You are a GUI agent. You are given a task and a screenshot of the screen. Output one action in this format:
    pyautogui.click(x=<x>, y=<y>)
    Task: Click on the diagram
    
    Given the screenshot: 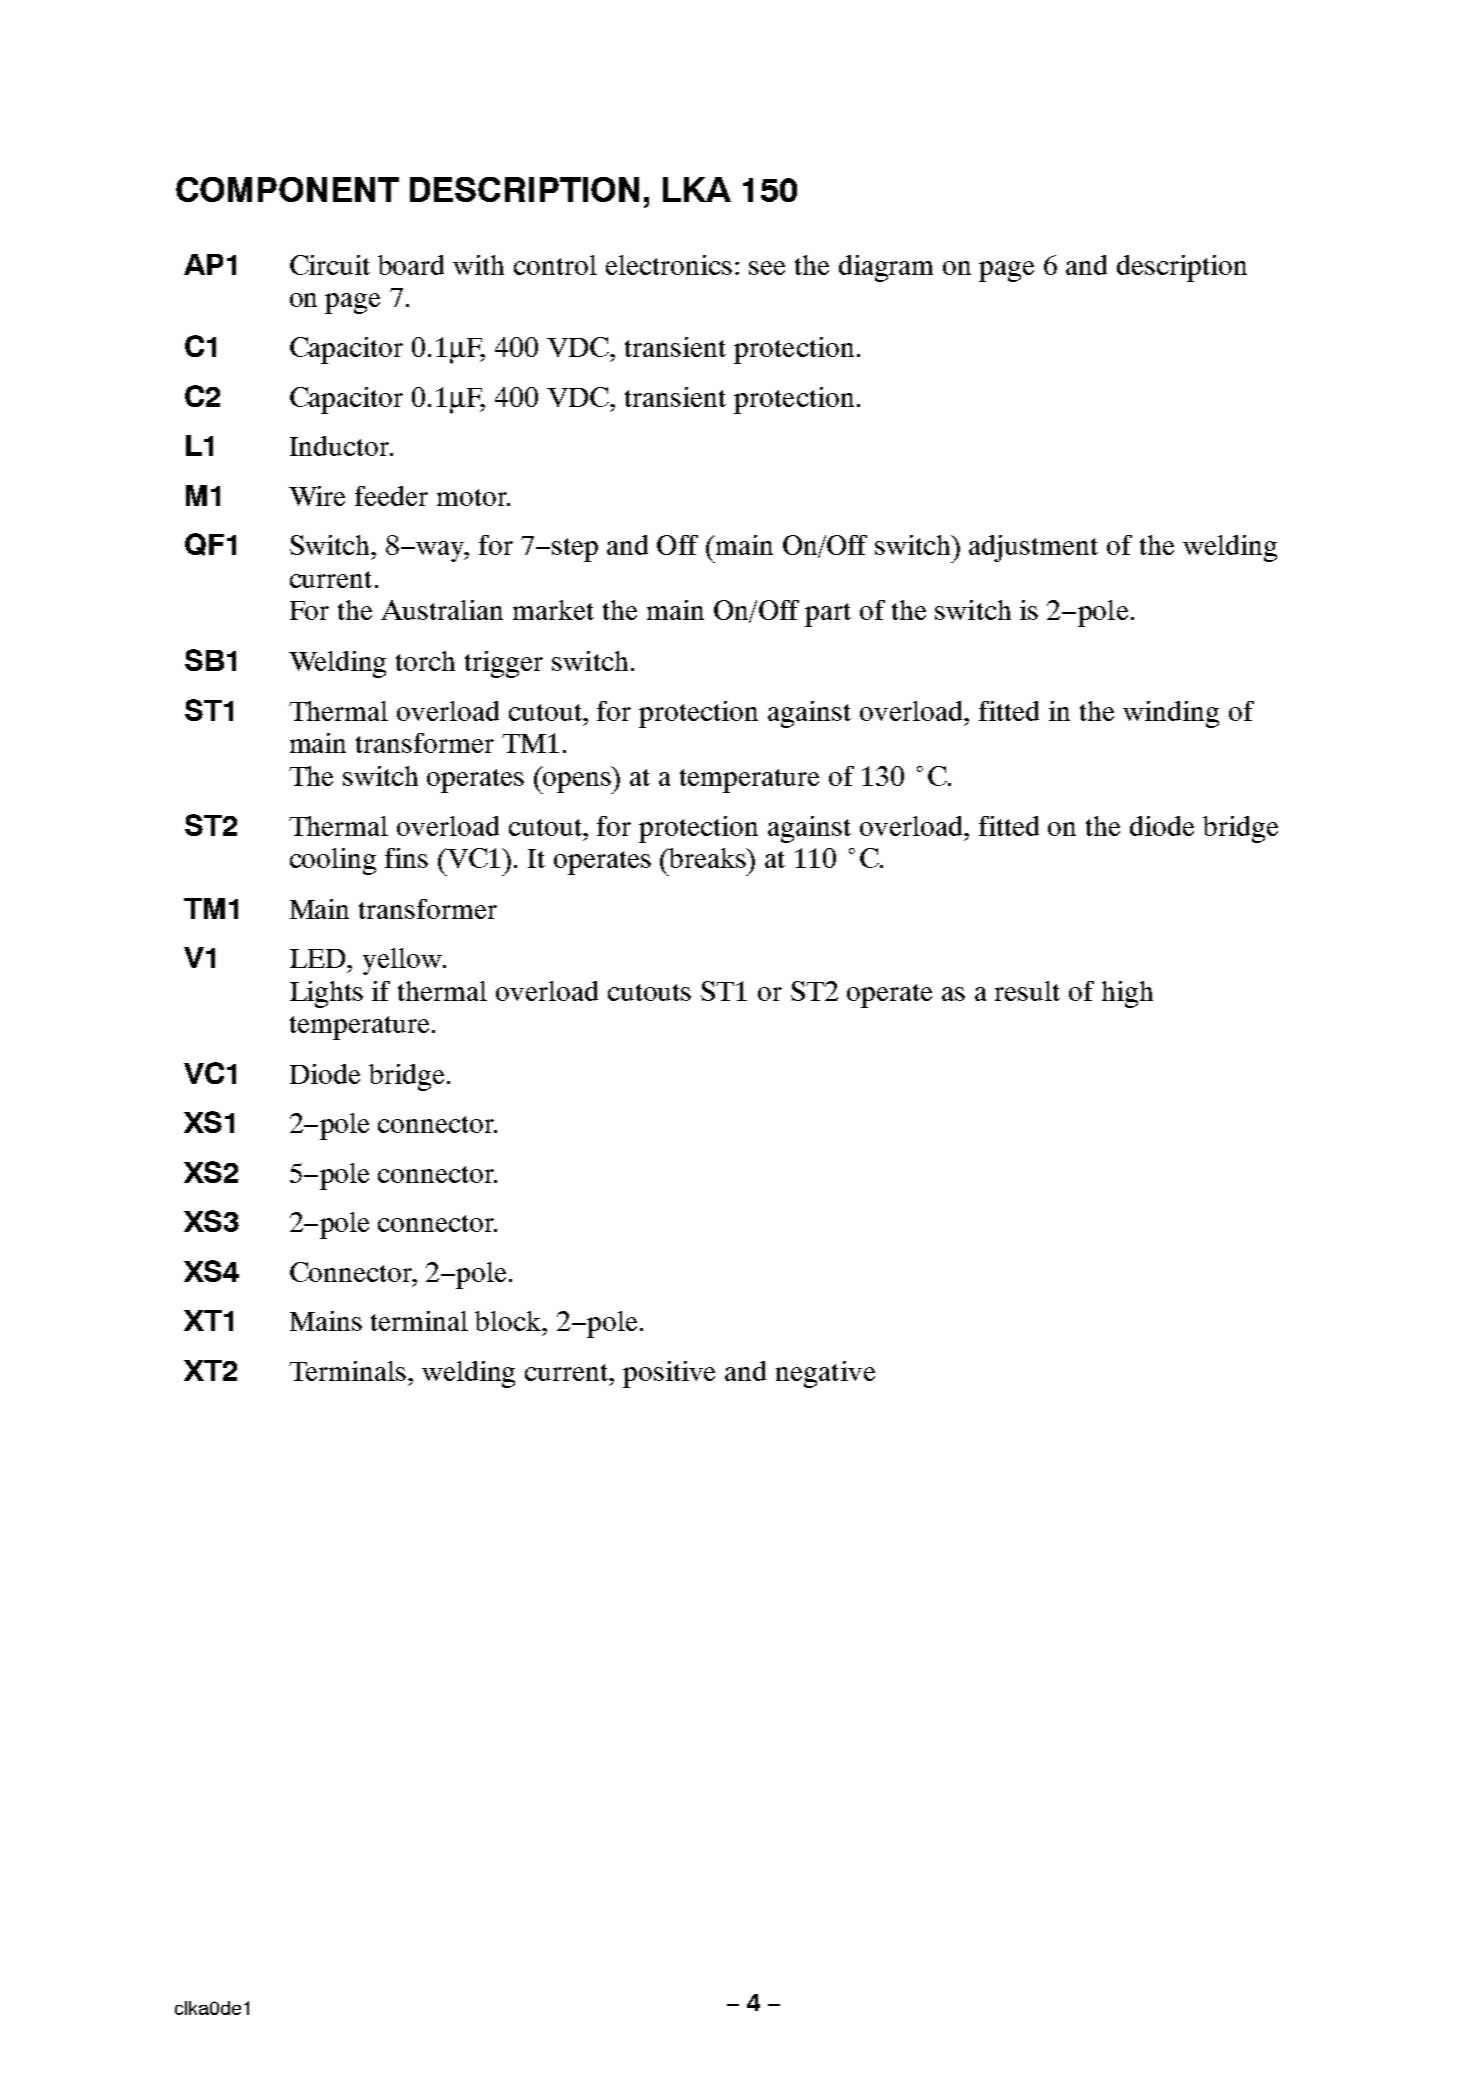 What is the action you would take?
    pyautogui.click(x=886, y=268)
